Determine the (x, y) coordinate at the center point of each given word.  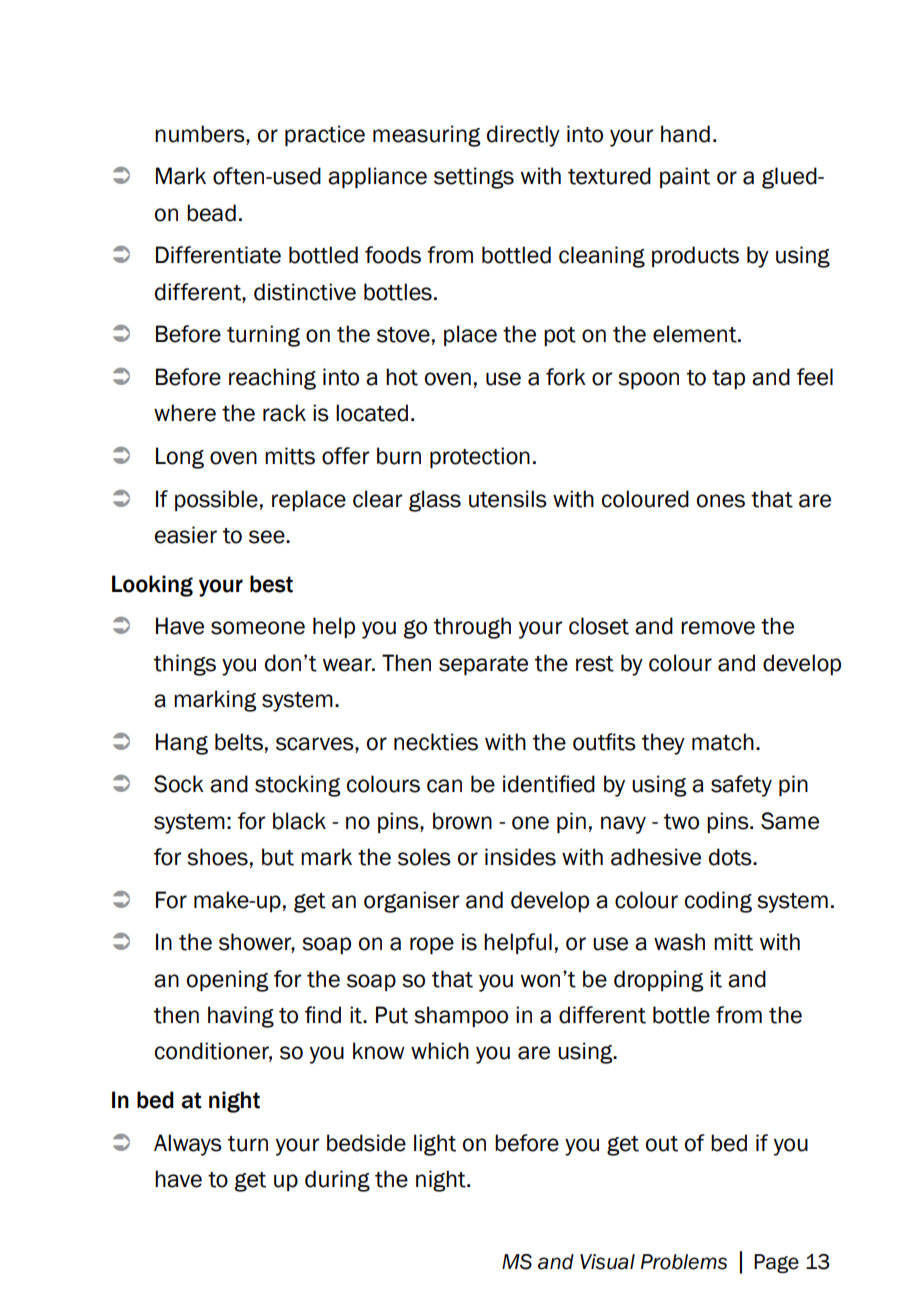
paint (685, 177)
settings (474, 178)
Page (776, 1263)
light (435, 1145)
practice (325, 135)
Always (188, 1145)
